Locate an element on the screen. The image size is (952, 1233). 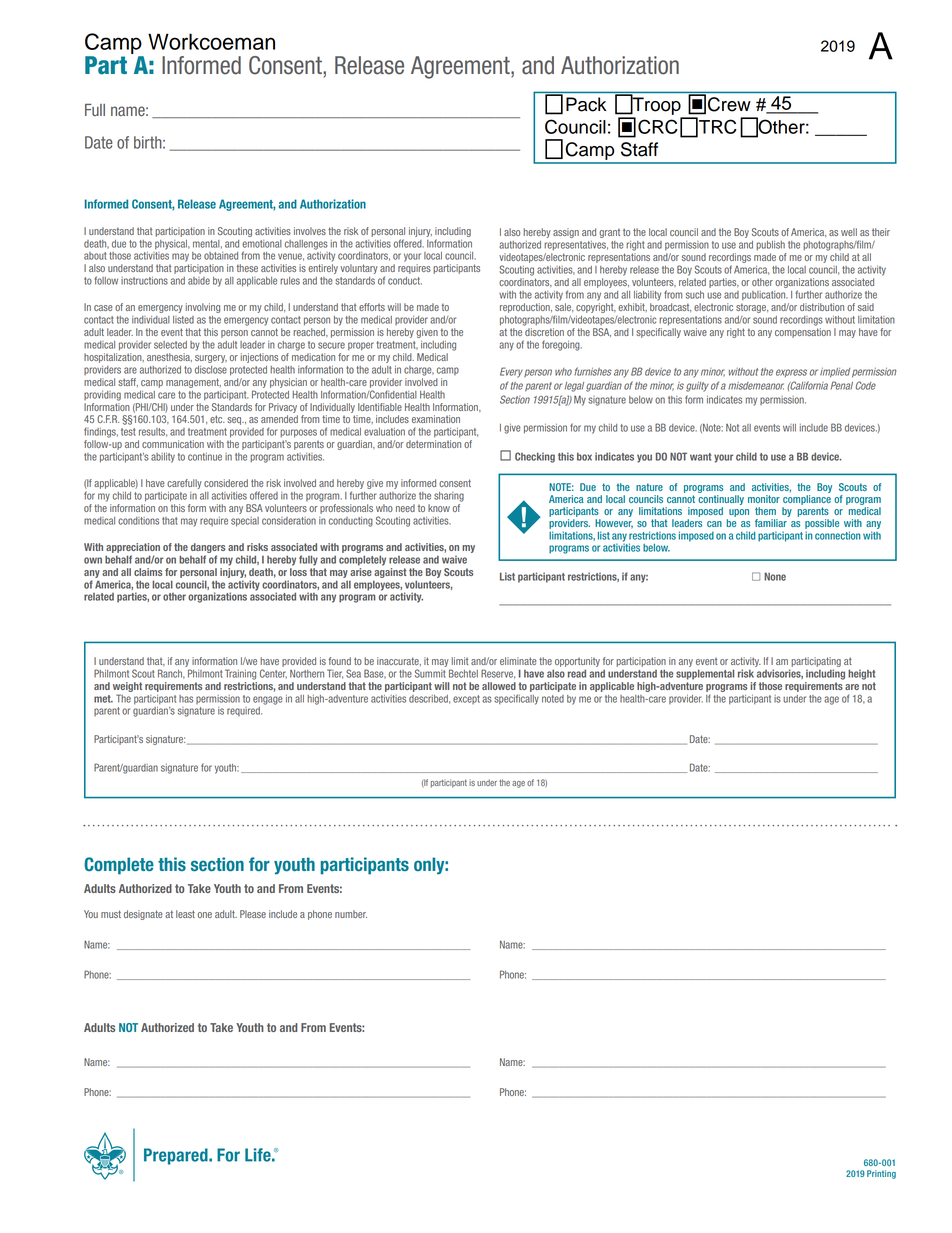
monitor is located at coordinates (764, 499).
